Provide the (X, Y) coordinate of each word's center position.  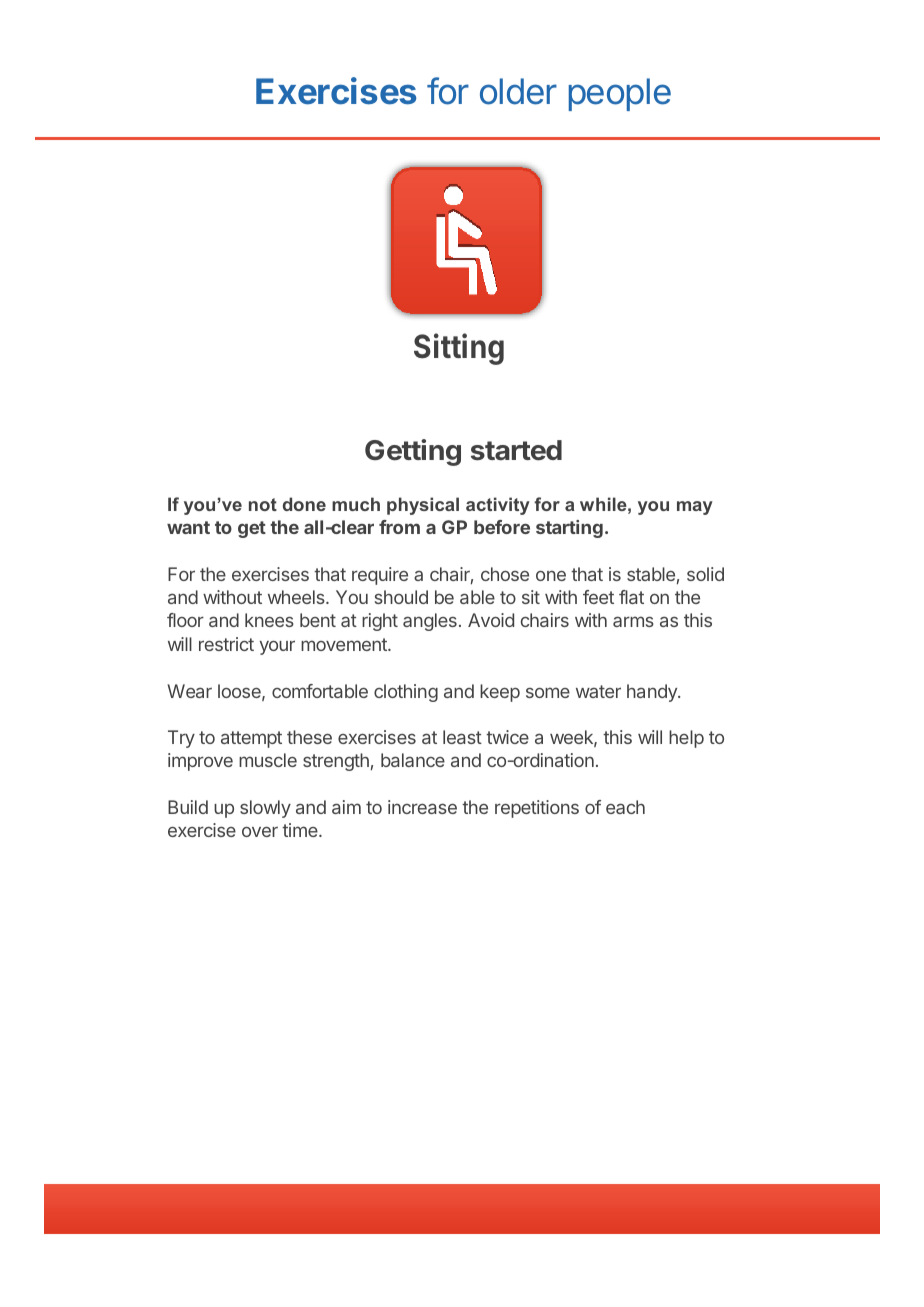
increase (422, 807)
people (620, 94)
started (516, 450)
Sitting (459, 349)
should (401, 597)
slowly (265, 809)
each (625, 807)
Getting (413, 452)
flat (631, 597)
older (518, 91)
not (263, 504)
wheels (297, 597)
